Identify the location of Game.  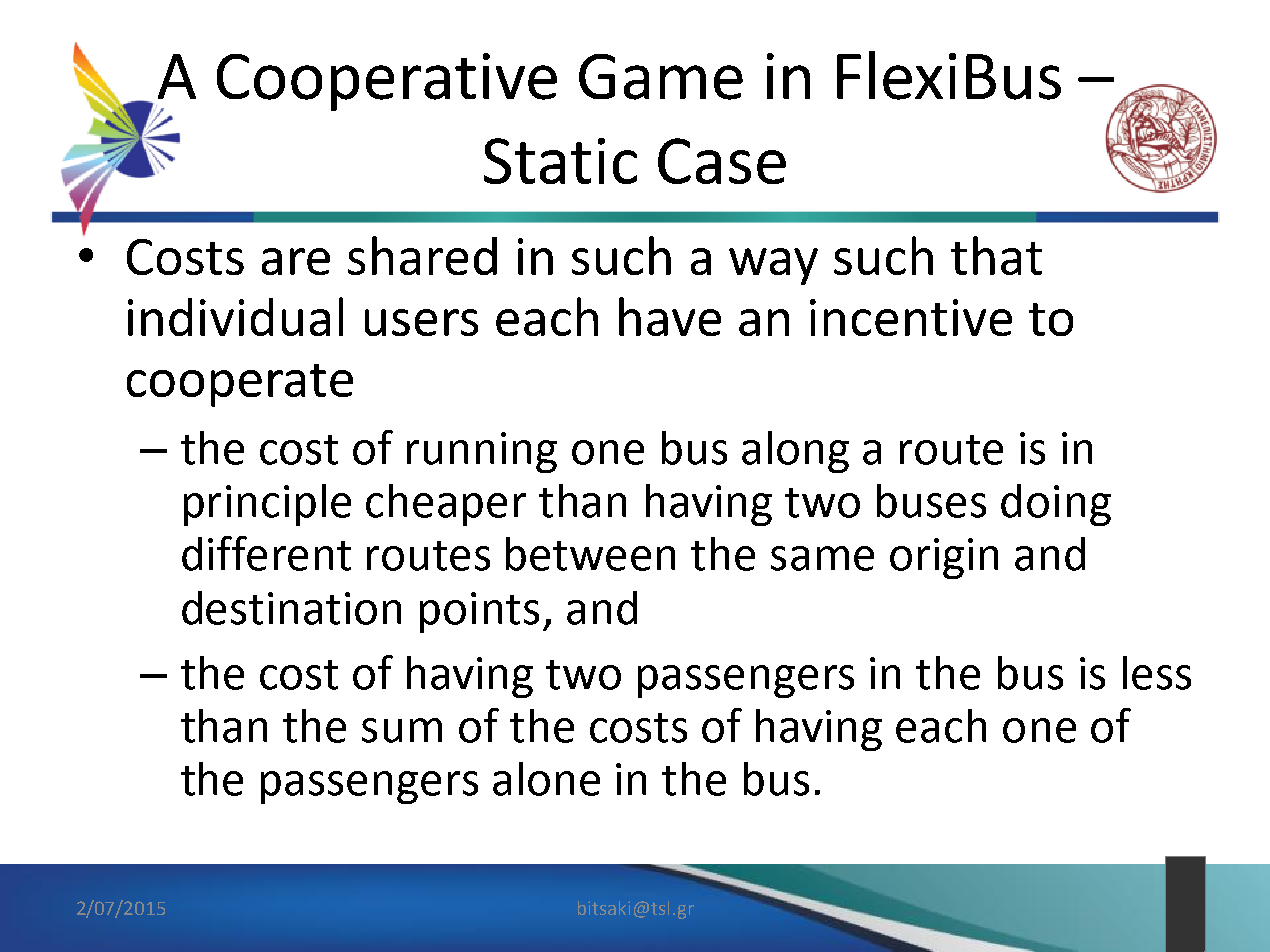
(661, 77).
